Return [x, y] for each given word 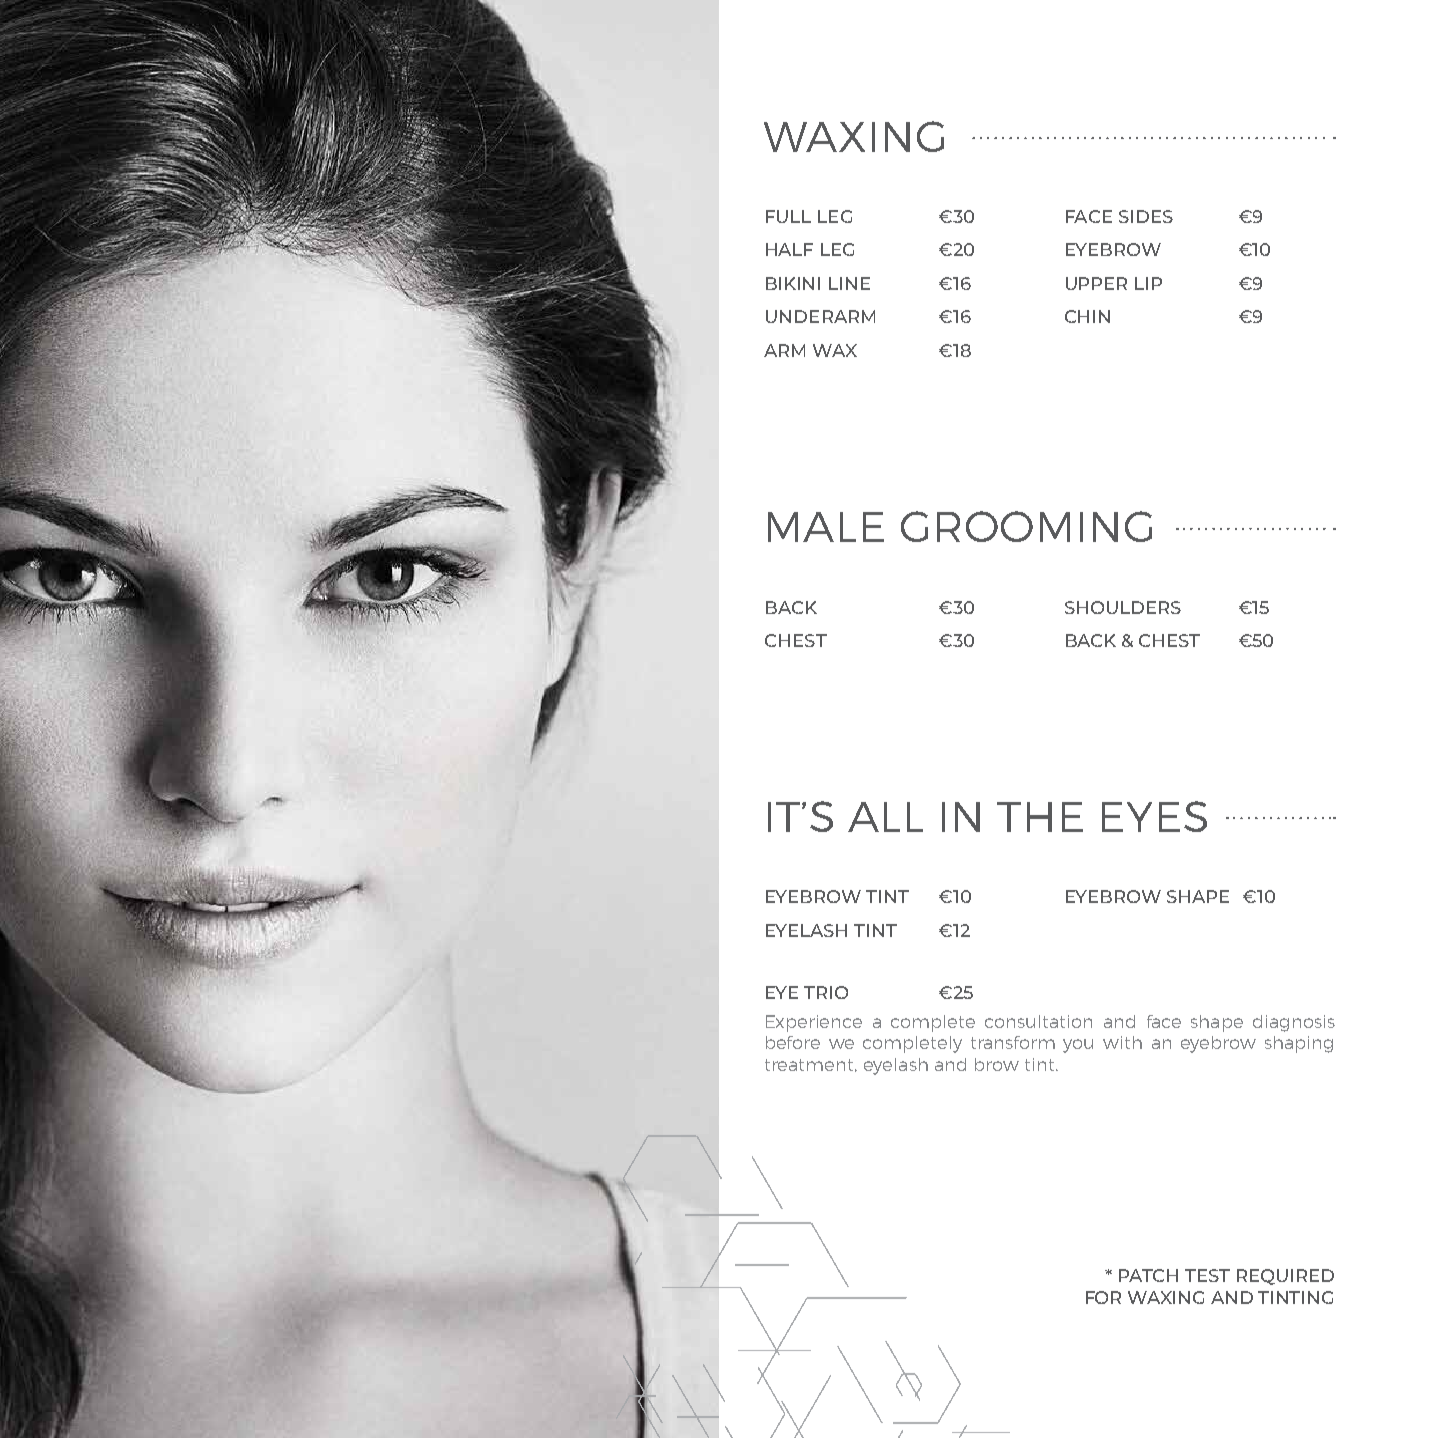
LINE [849, 283]
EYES [1154, 816]
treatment [811, 1065]
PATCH [1148, 1275]
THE [1040, 817]
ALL [885, 817]
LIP [1148, 283]
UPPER [1096, 283]
